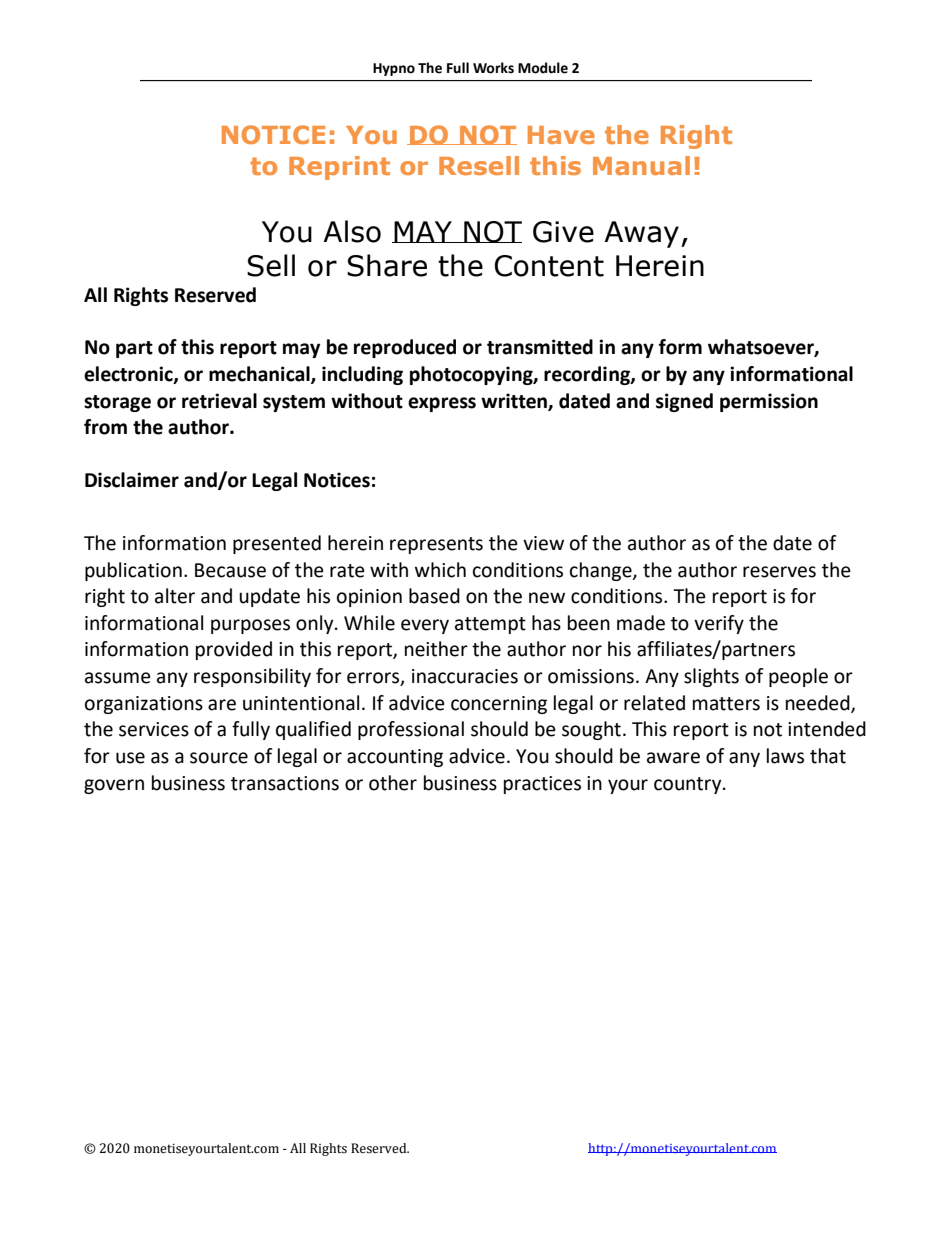 This document has height=1233, width=952. I want to click on Hypno, so click(394, 69).
